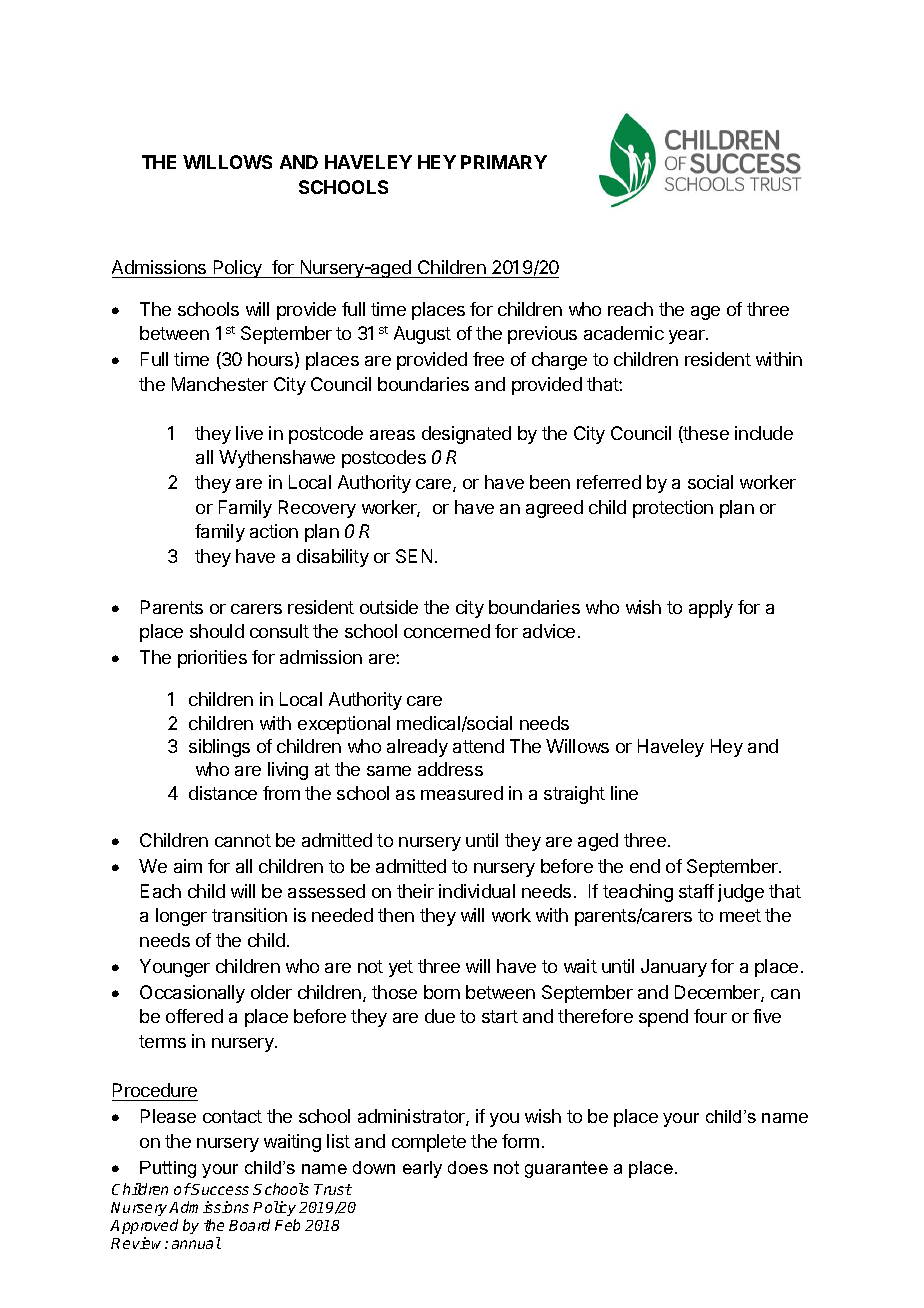  What do you see at coordinates (566, 1169) in the page?
I see `guarantee` at bounding box center [566, 1169].
